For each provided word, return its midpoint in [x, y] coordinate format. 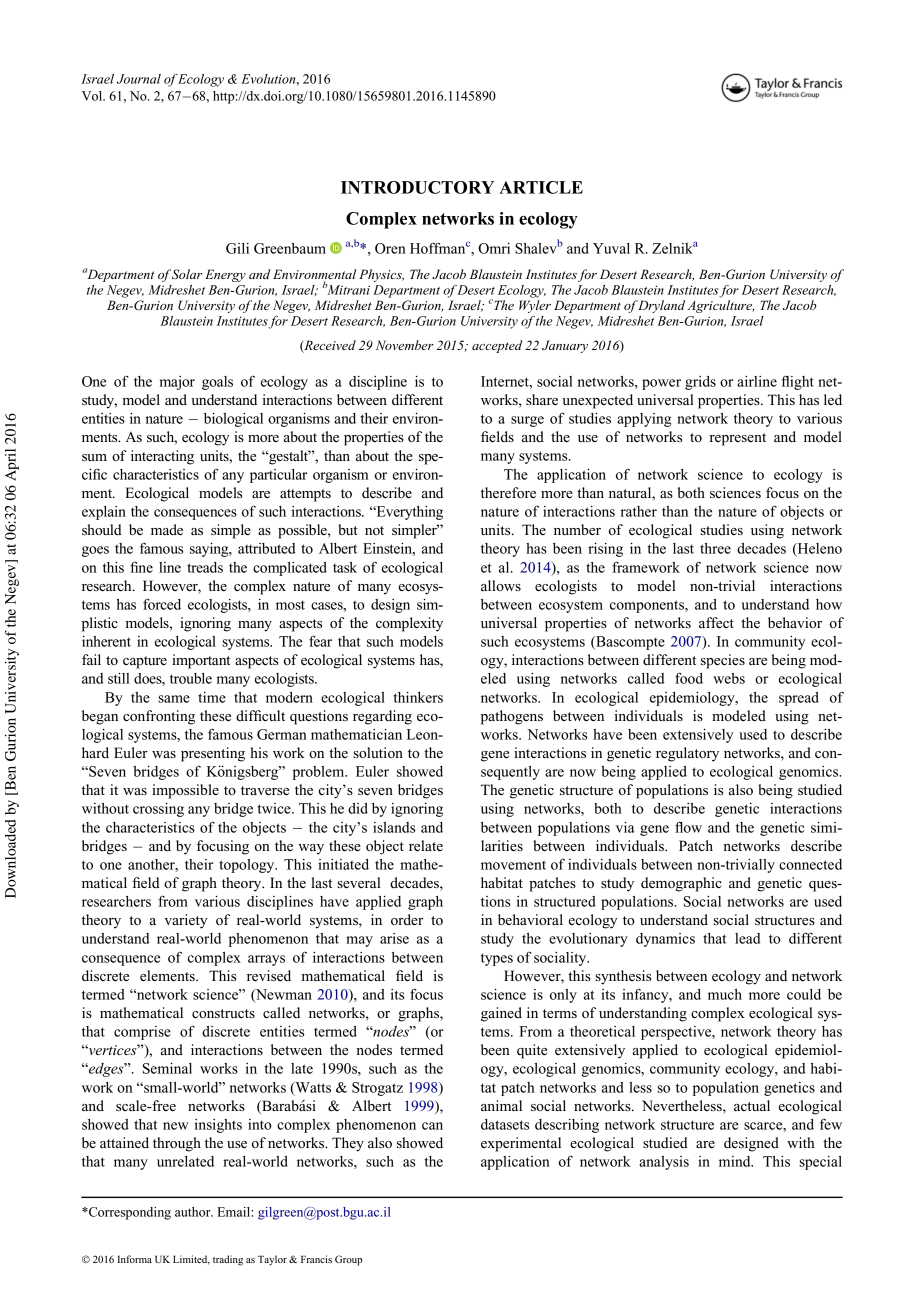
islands [394, 827]
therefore [508, 492]
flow [688, 827]
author [194, 1212]
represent [737, 439]
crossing [158, 810]
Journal [139, 79]
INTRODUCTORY [417, 187]
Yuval [611, 248]
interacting [162, 457]
